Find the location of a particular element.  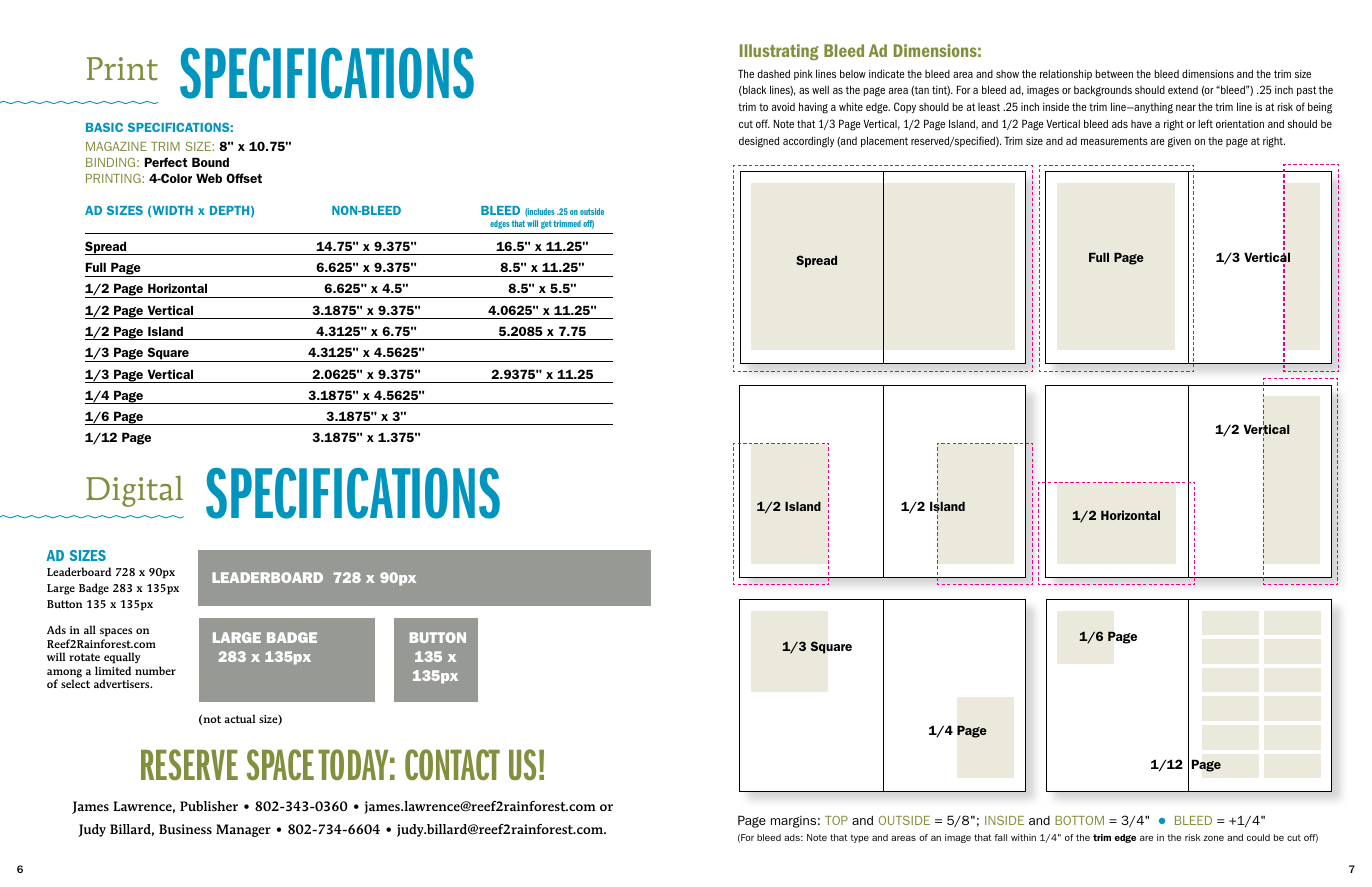

equally is located at coordinates (122, 659).
